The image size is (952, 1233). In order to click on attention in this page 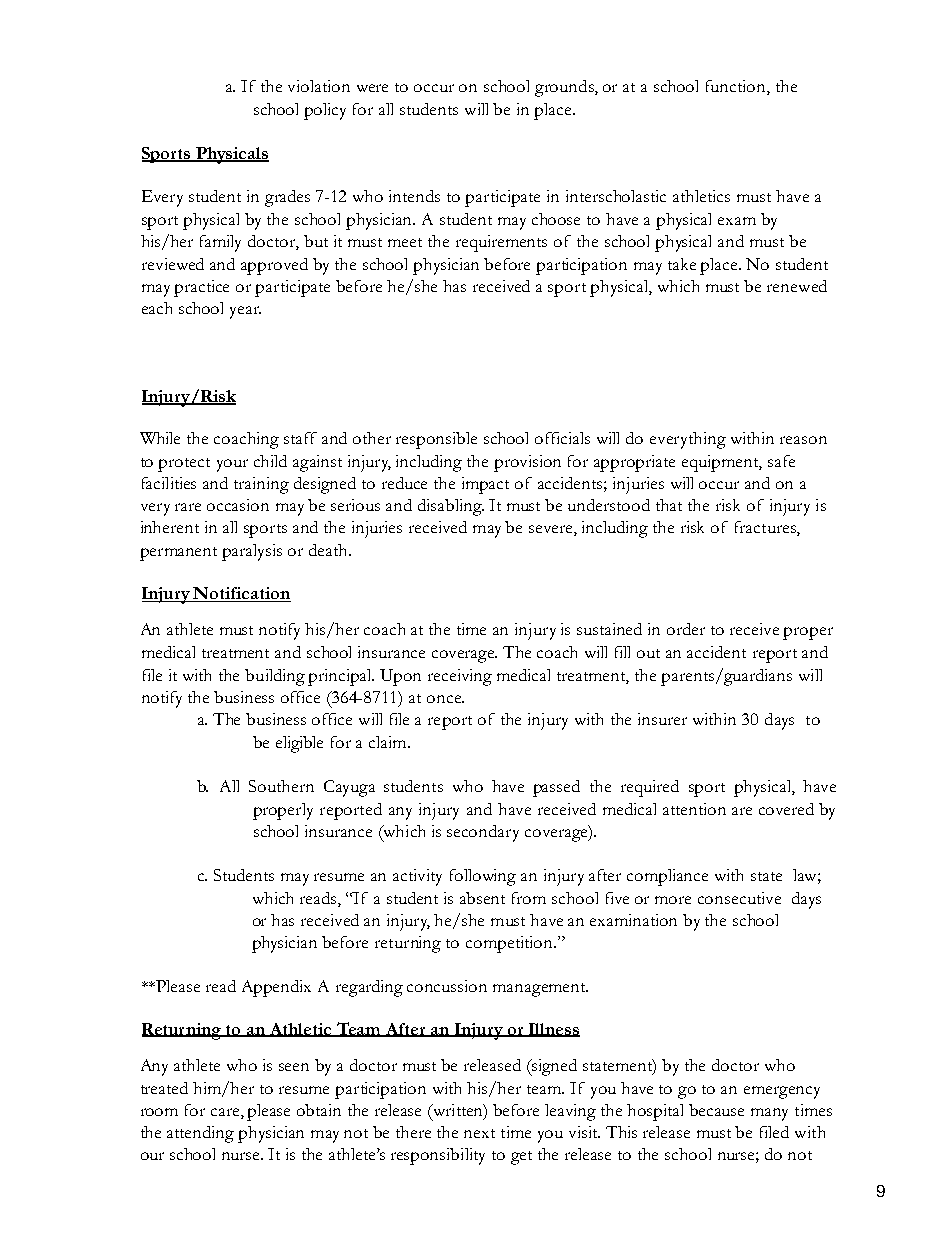, I will do `click(694, 809)`.
